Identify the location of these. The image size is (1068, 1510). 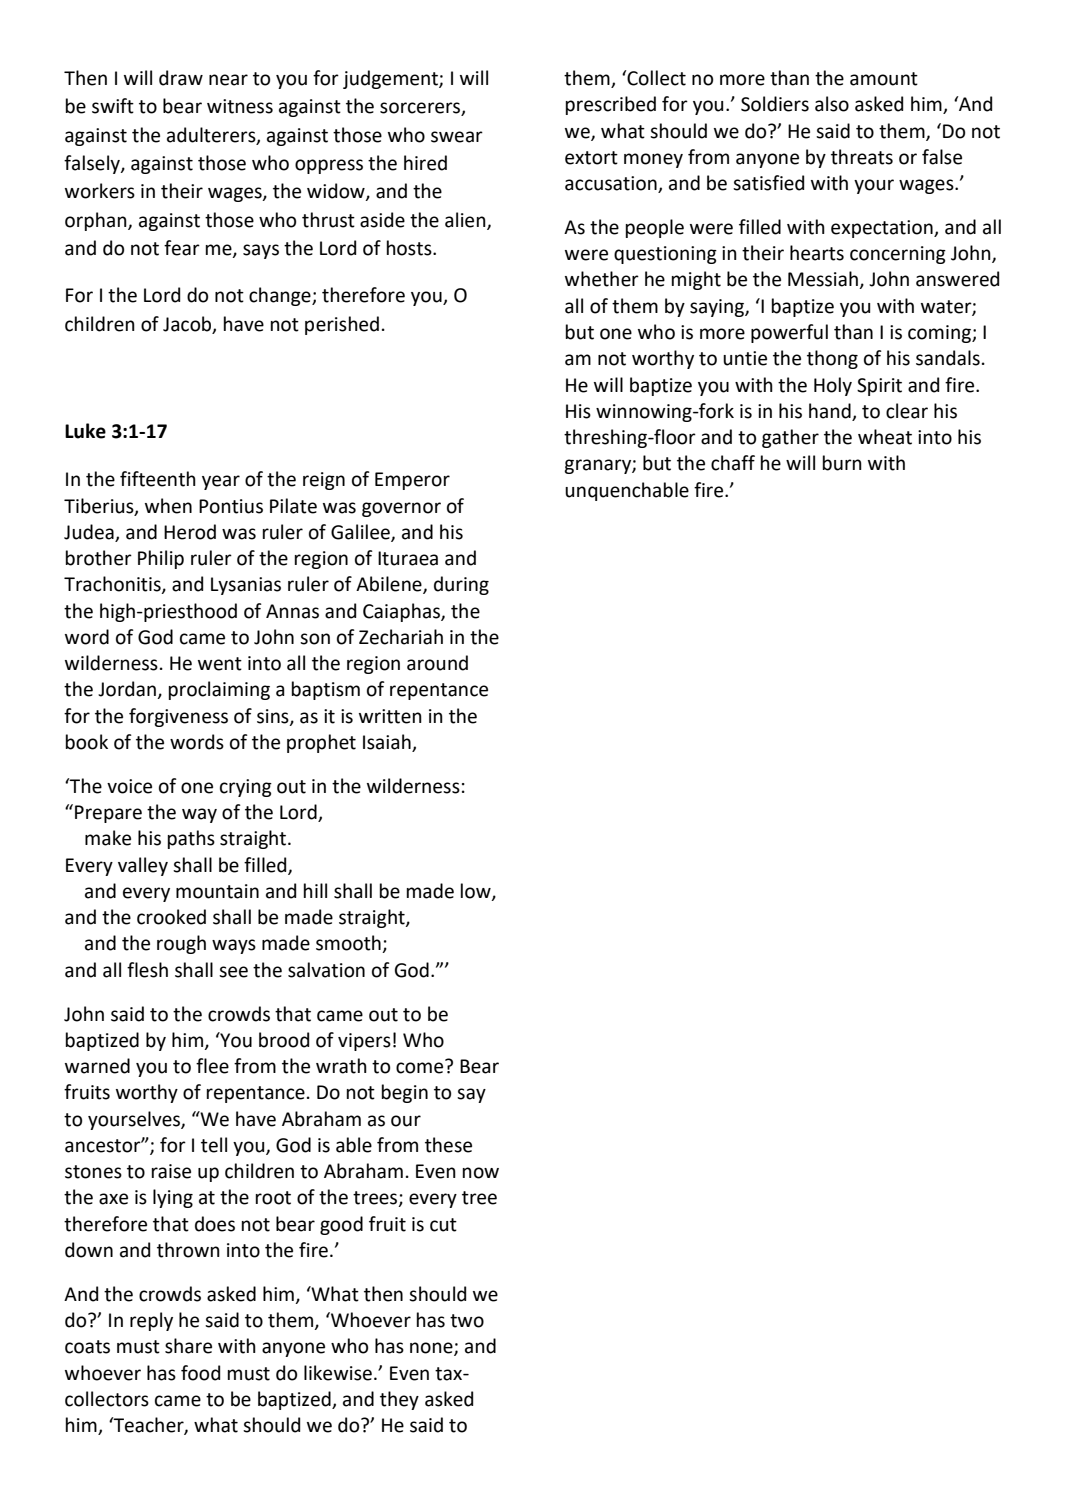
(448, 1145).
